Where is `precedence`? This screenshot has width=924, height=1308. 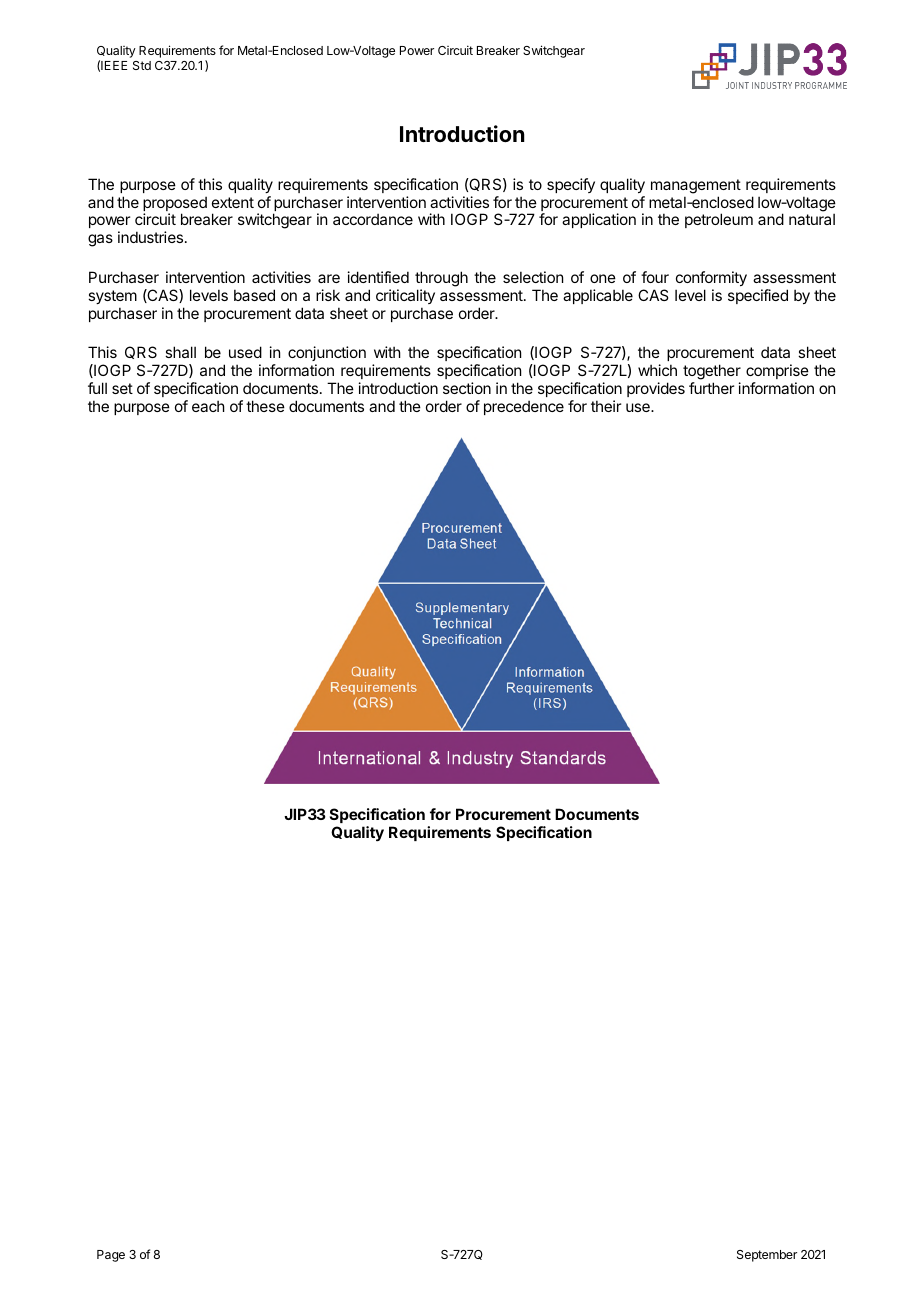 precedence is located at coordinates (524, 407).
